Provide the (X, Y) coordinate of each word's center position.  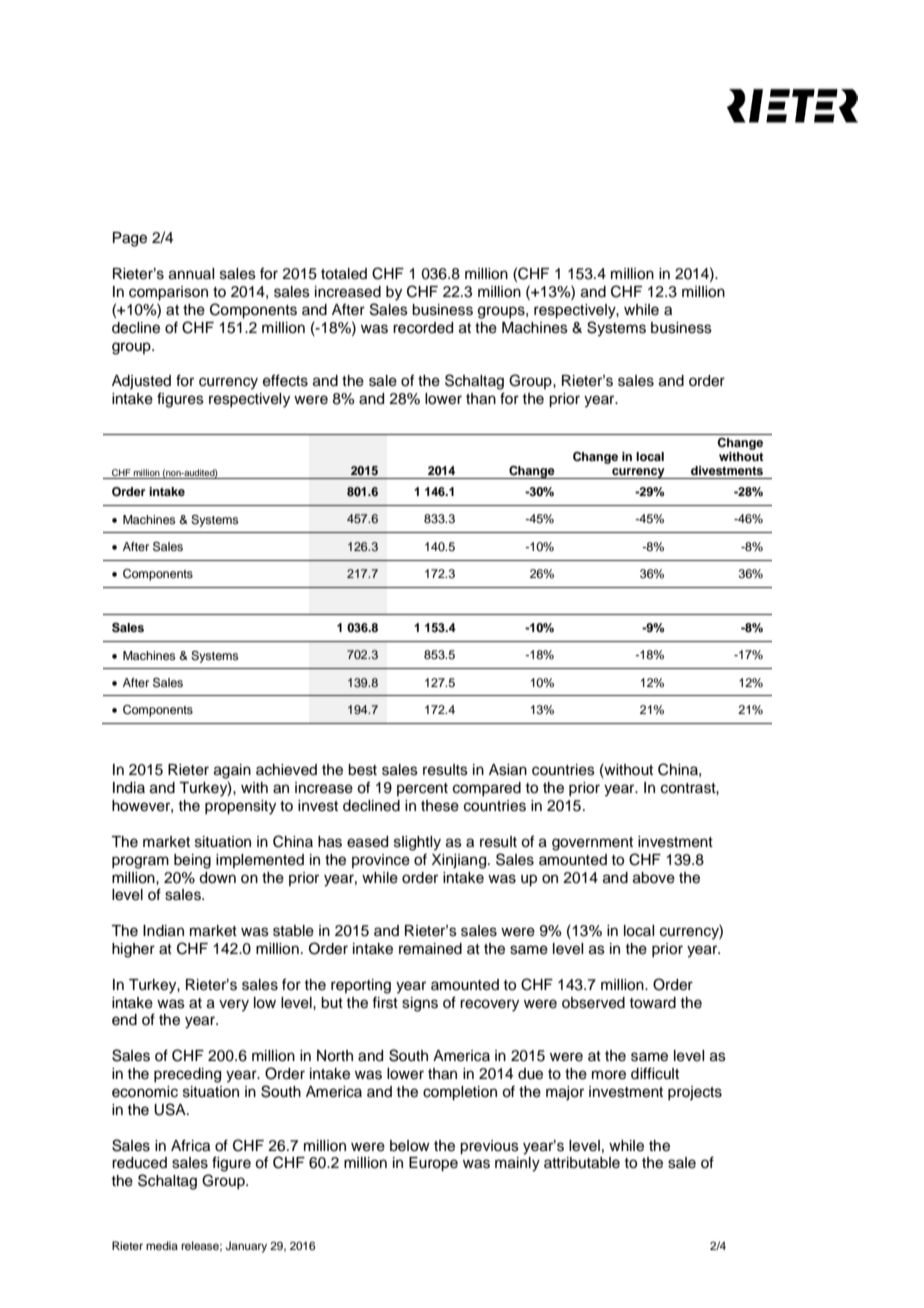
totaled (344, 274)
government (592, 844)
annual (191, 274)
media (162, 1245)
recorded (423, 328)
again (232, 771)
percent (422, 789)
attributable (582, 1163)
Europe (433, 1164)
